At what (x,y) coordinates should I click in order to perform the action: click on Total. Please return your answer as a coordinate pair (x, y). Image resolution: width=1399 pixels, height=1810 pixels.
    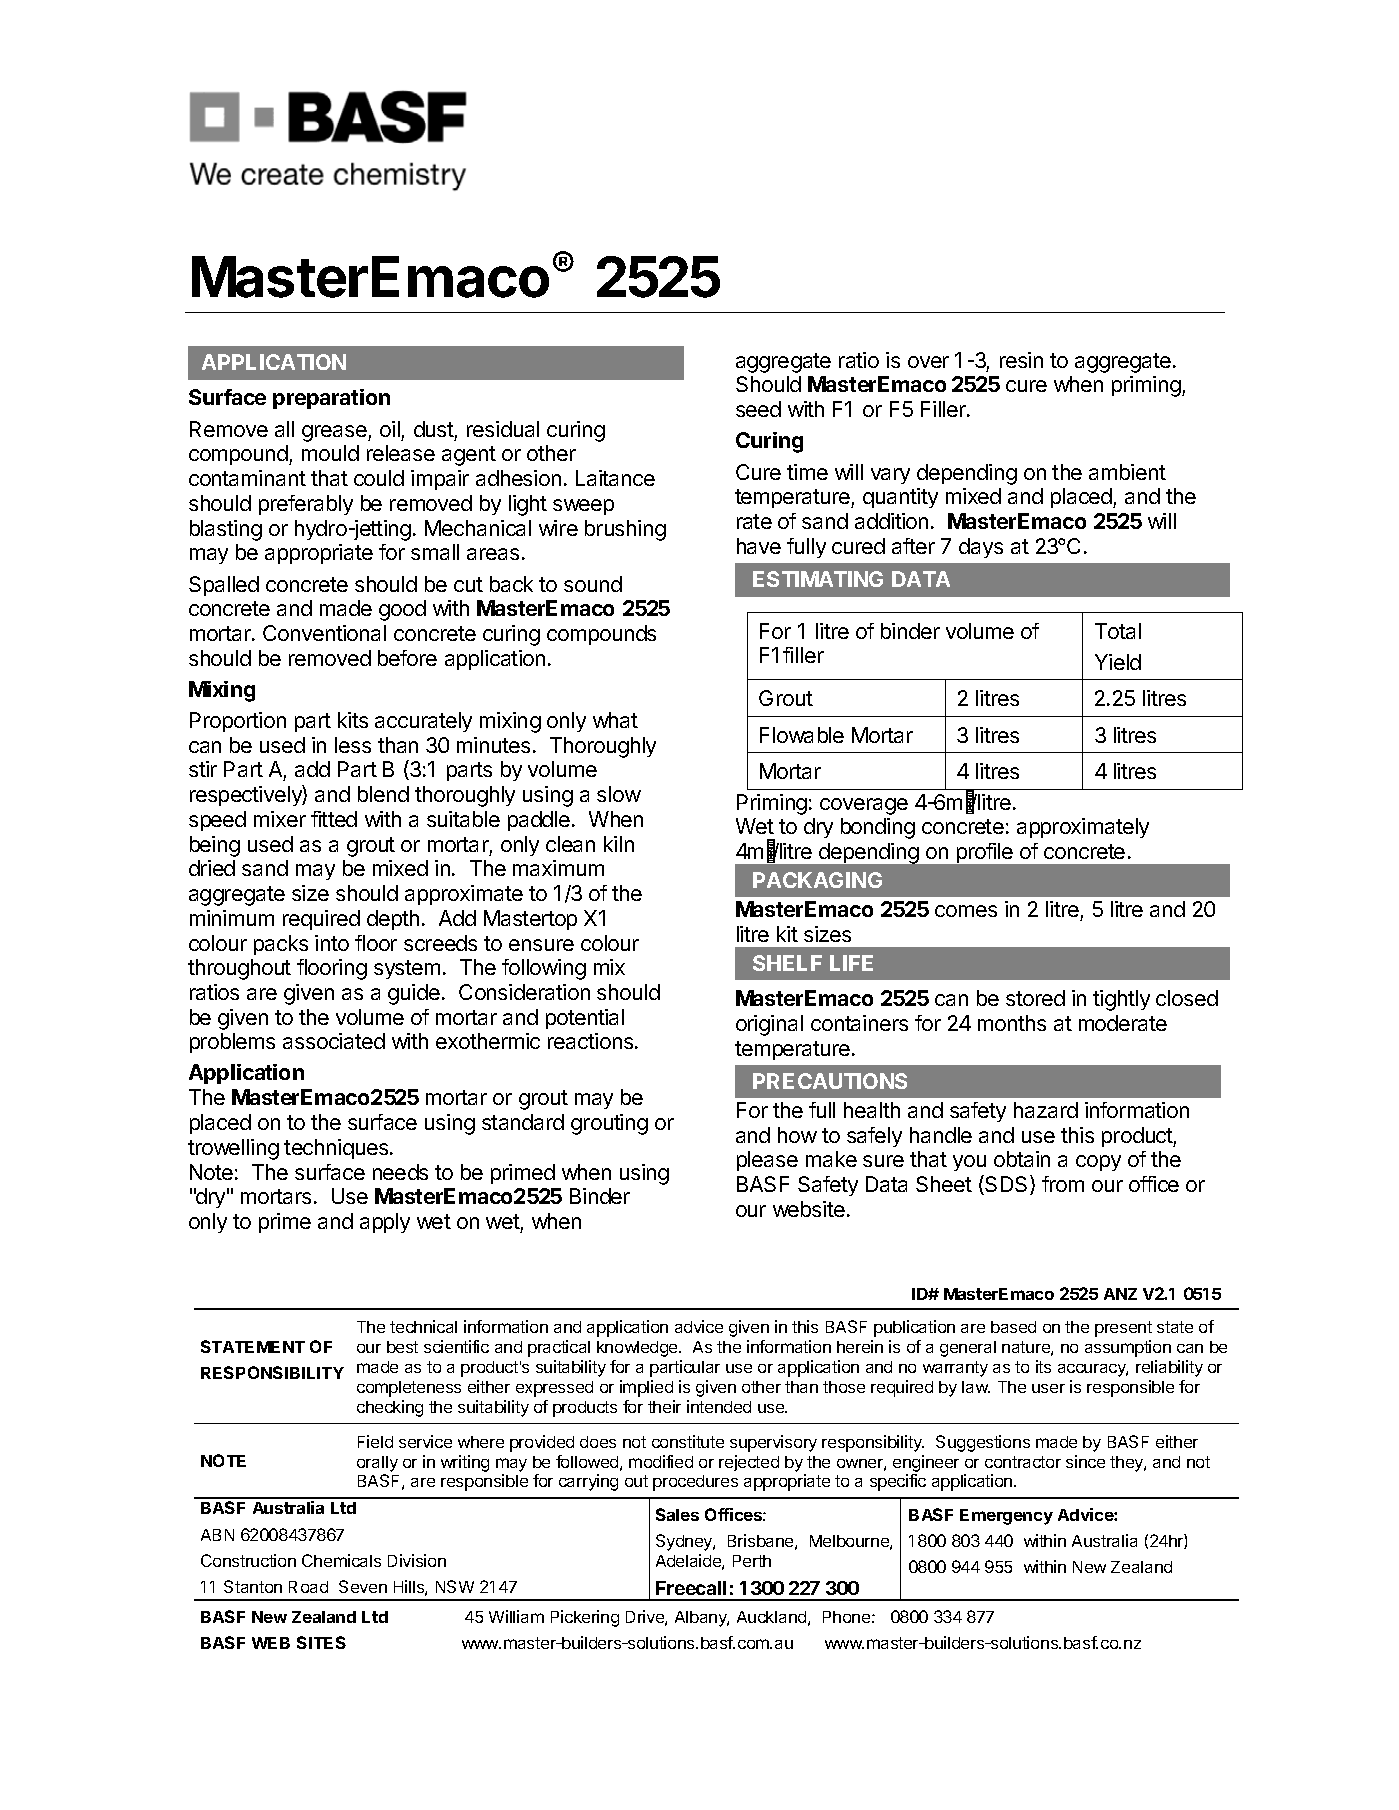
    Looking at the image, I should click on (1118, 631).
